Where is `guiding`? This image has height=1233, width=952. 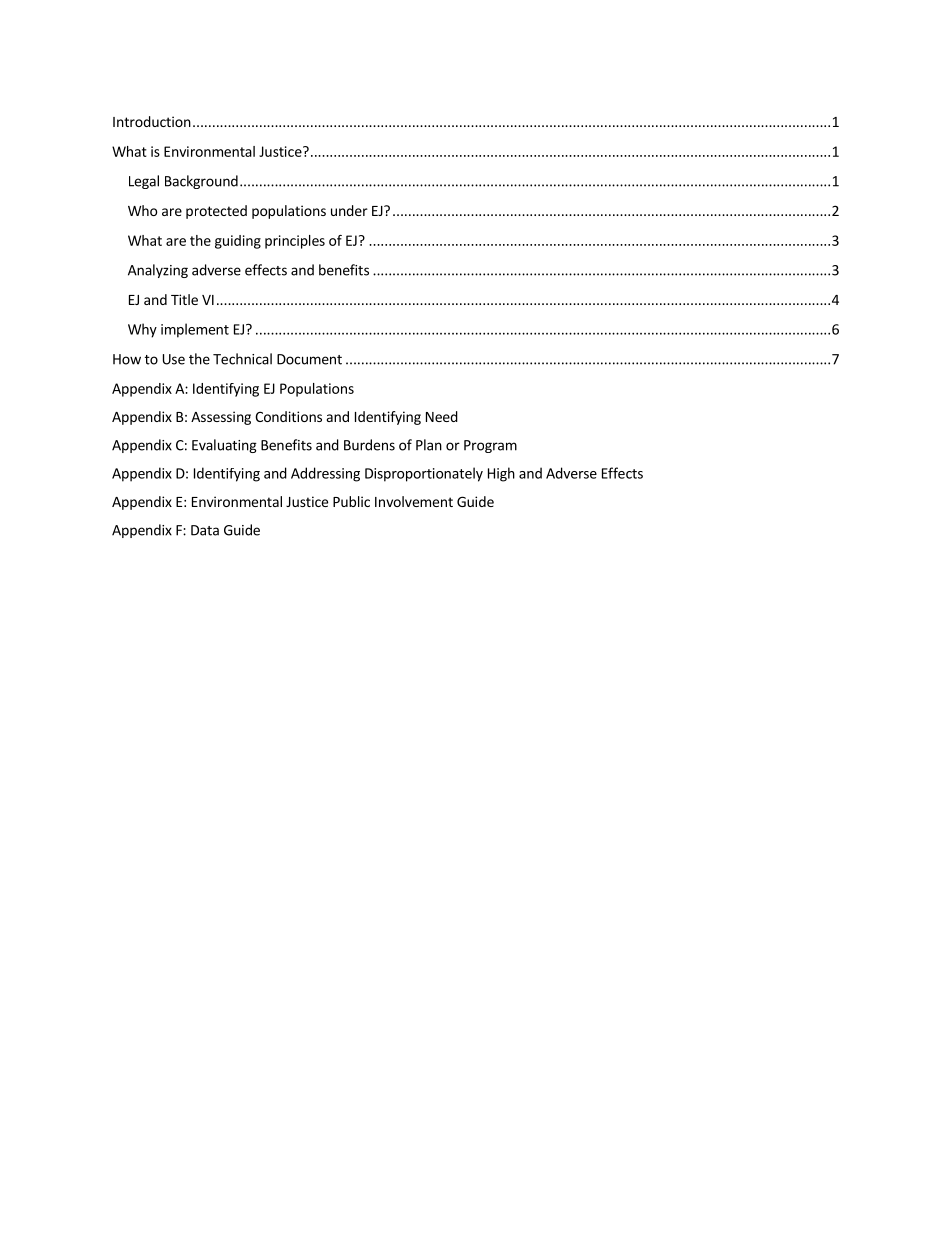 guiding is located at coordinates (238, 242).
